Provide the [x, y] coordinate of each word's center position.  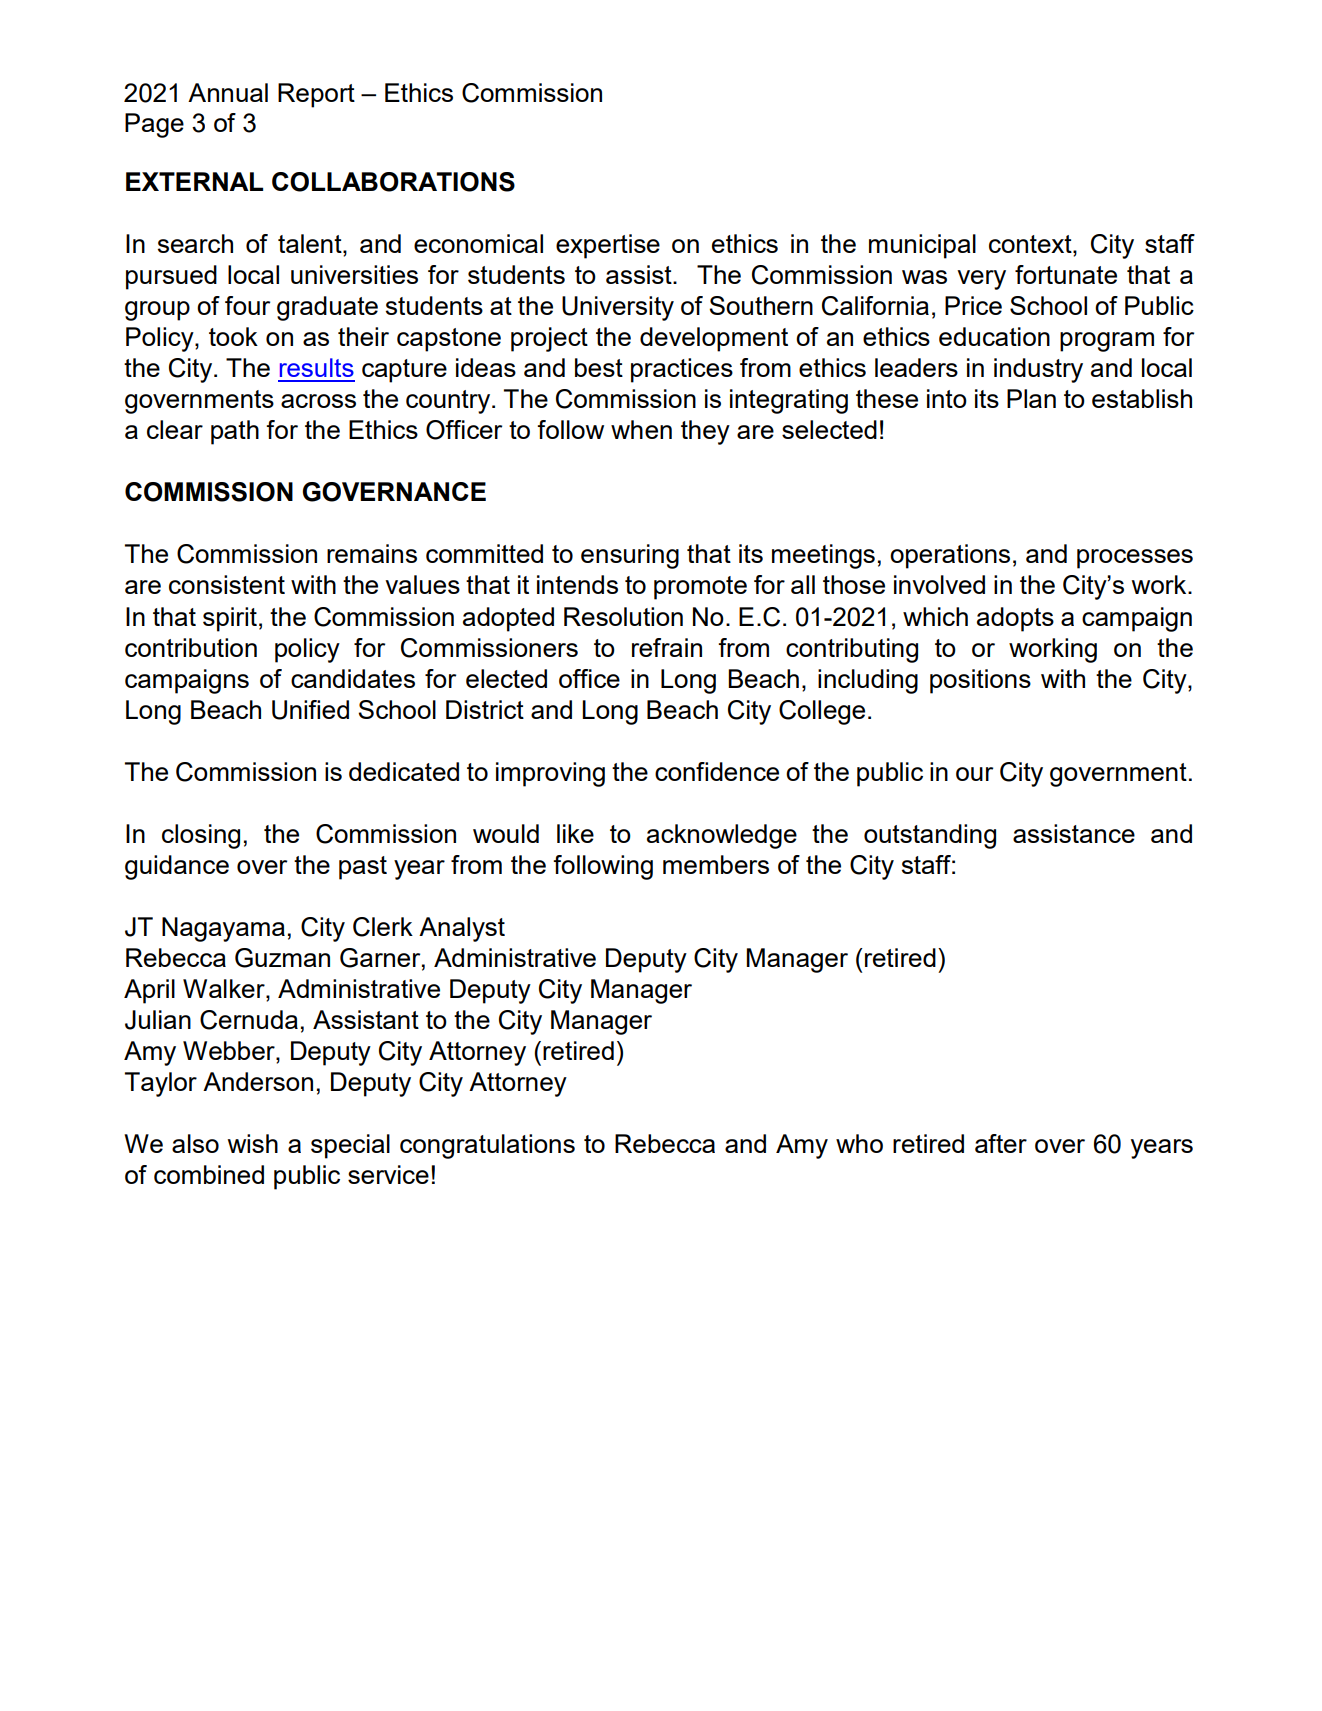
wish [253, 1143]
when [641, 429]
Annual [228, 92]
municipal [922, 246]
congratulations [487, 1146]
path [235, 432]
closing [201, 836]
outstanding [930, 836]
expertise [608, 246]
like [575, 833]
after [1001, 1143]
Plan [1031, 398]
